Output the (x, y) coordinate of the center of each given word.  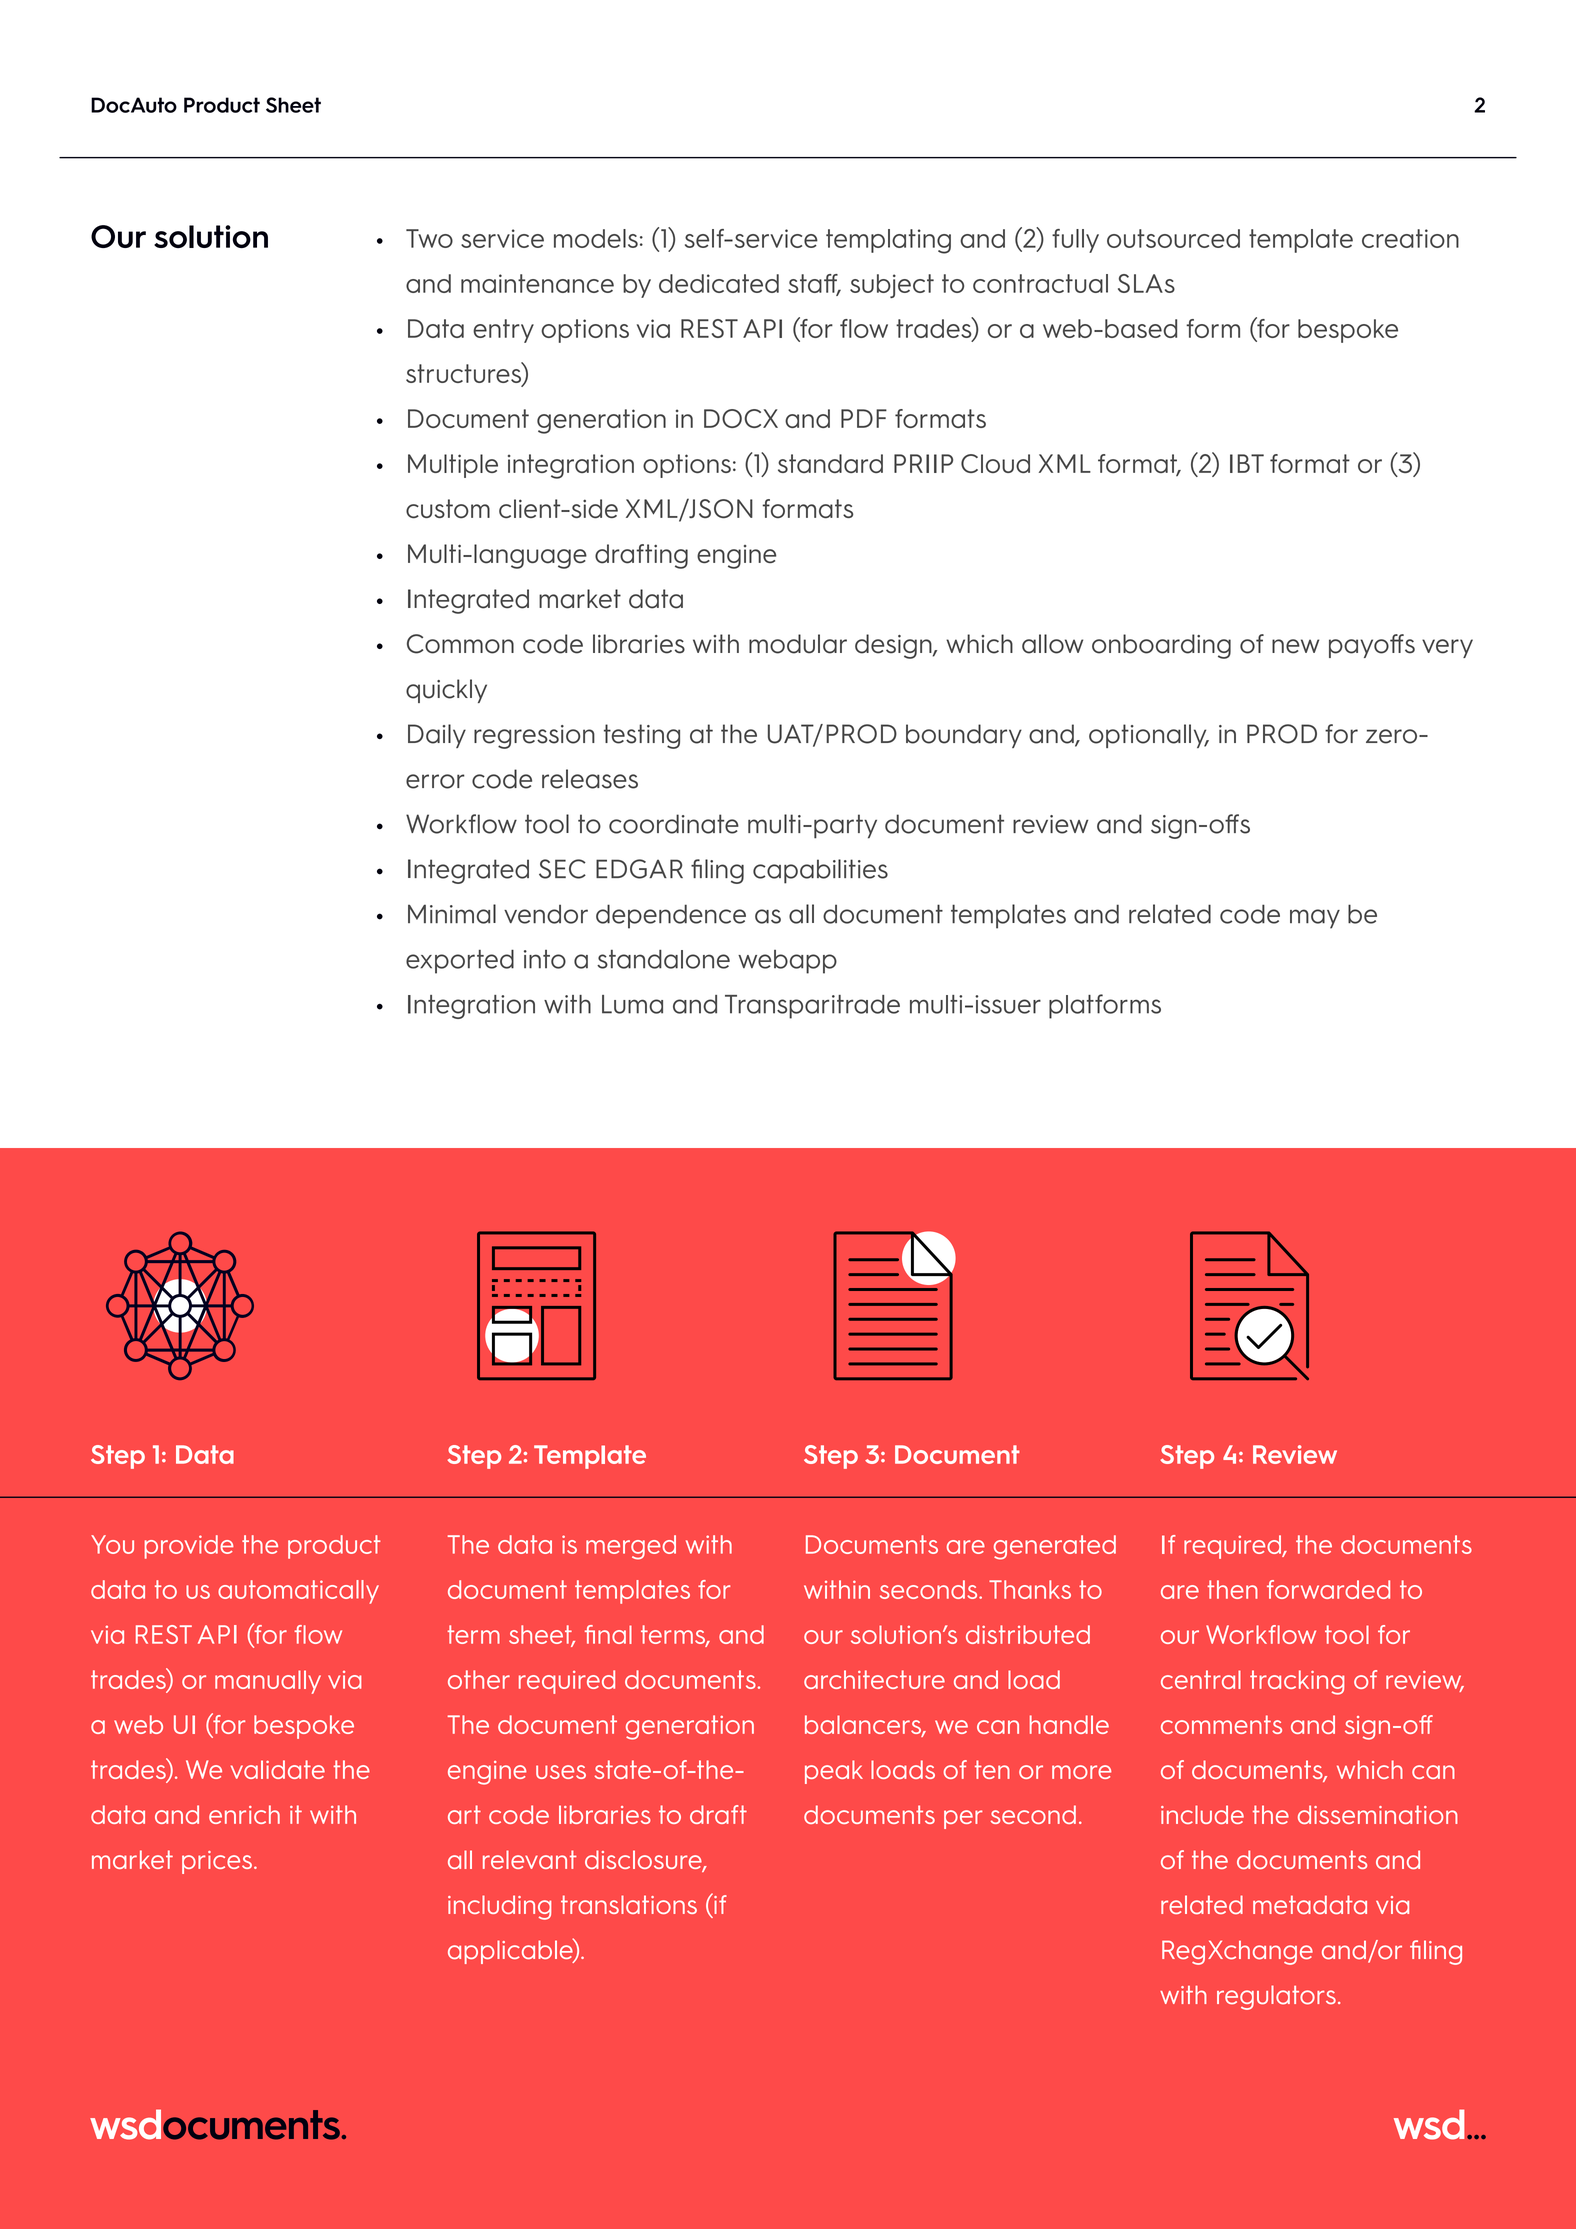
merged (631, 1547)
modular (798, 644)
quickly (446, 691)
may (1315, 919)
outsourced (1173, 238)
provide (189, 1547)
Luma (632, 1004)
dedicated (719, 283)
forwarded (1328, 1589)
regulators (1276, 1997)
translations (629, 1904)
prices (217, 1862)
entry (503, 331)
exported (460, 961)
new (1295, 646)
